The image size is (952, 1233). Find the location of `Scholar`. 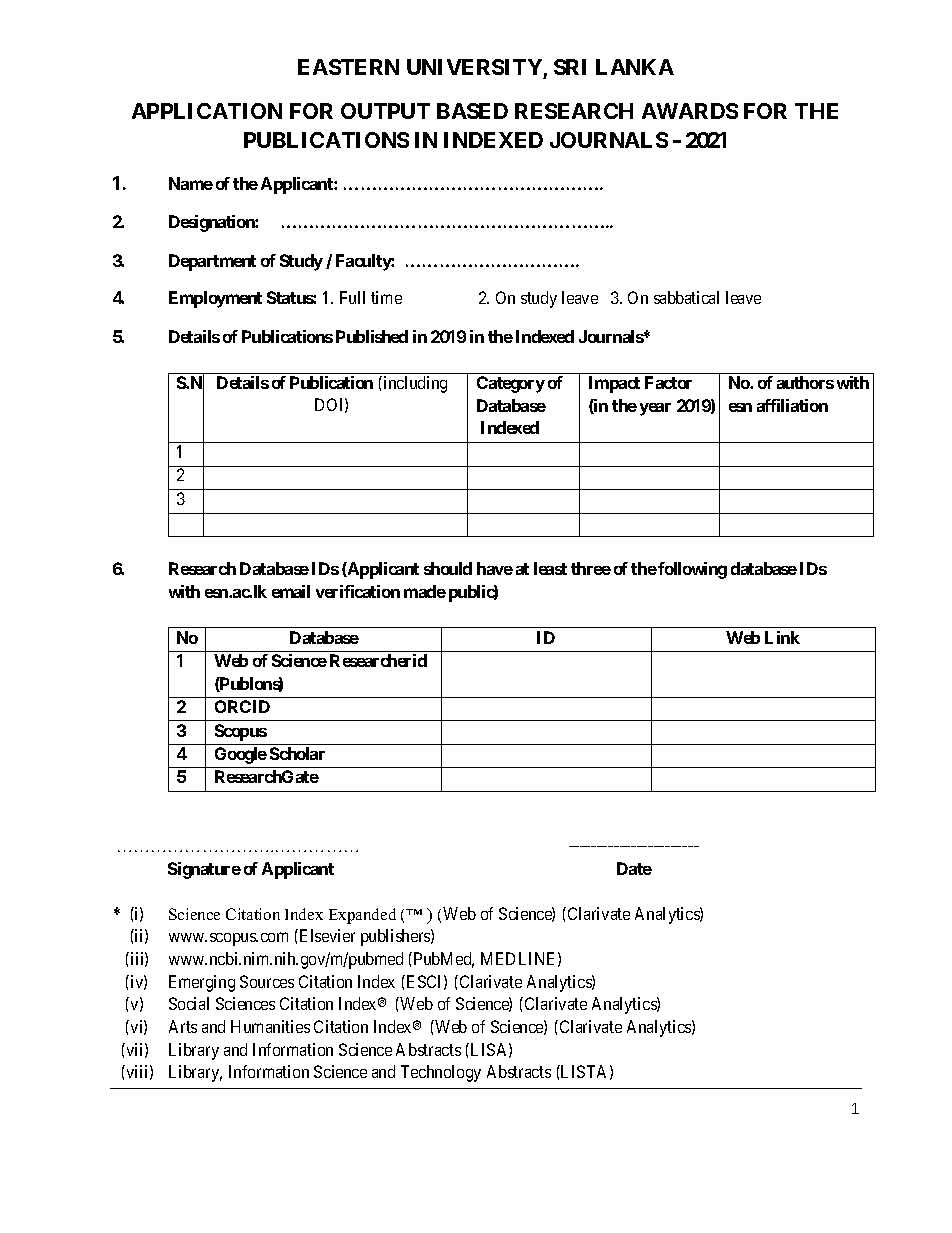

Scholar is located at coordinates (297, 753).
